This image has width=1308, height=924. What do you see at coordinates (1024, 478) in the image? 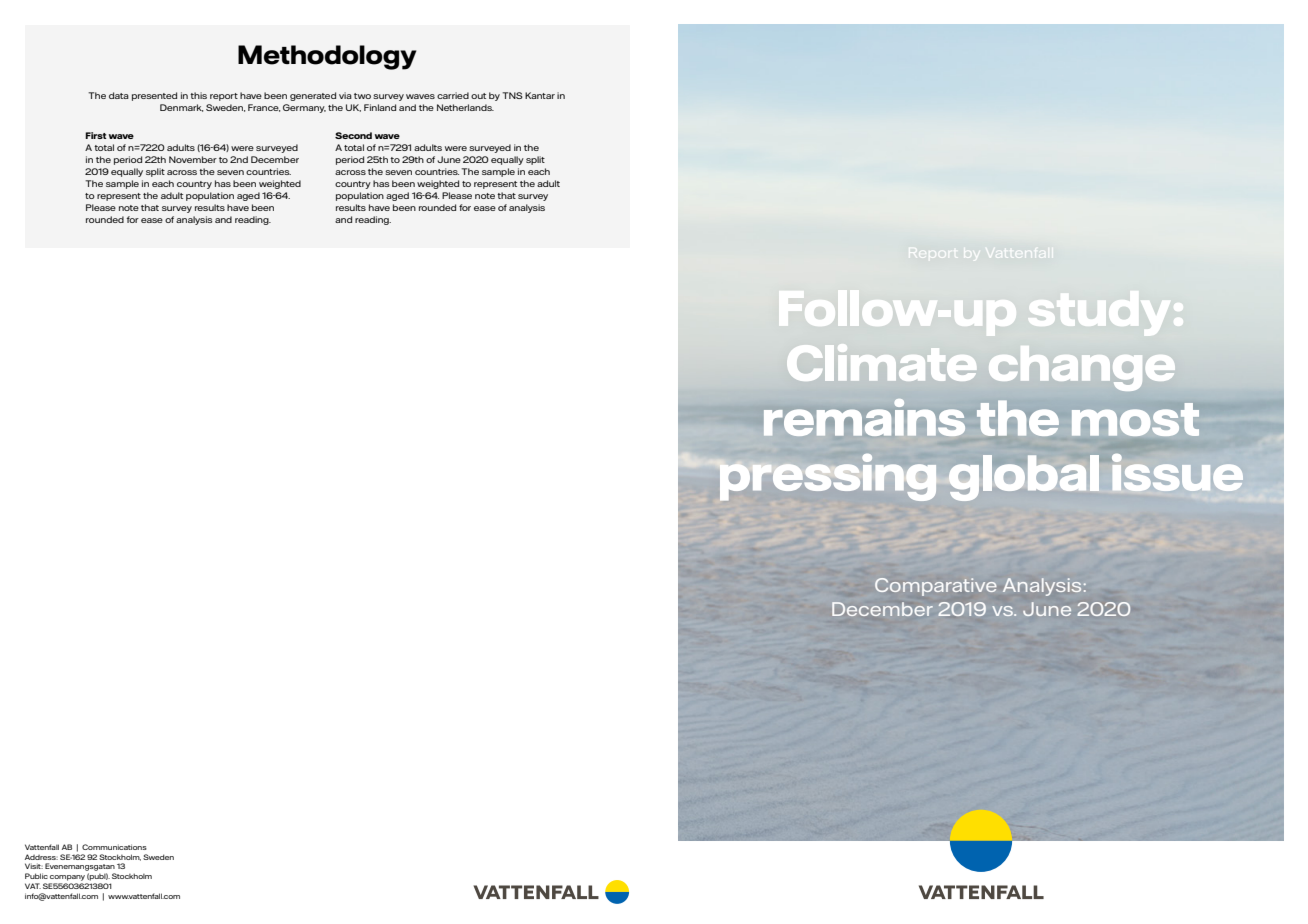
I see `global` at bounding box center [1024, 478].
